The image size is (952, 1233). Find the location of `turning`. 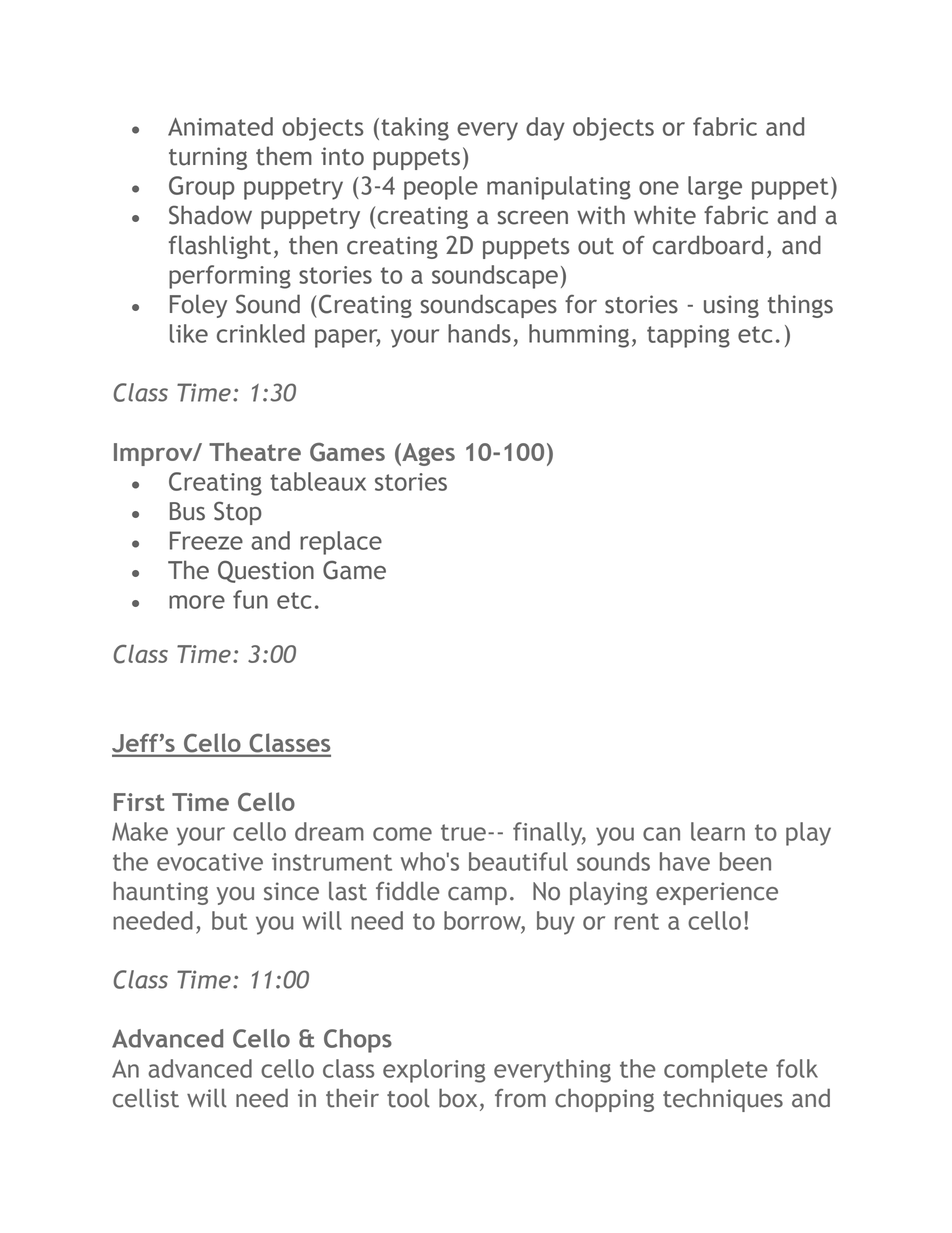

turning is located at coordinates (208, 158).
